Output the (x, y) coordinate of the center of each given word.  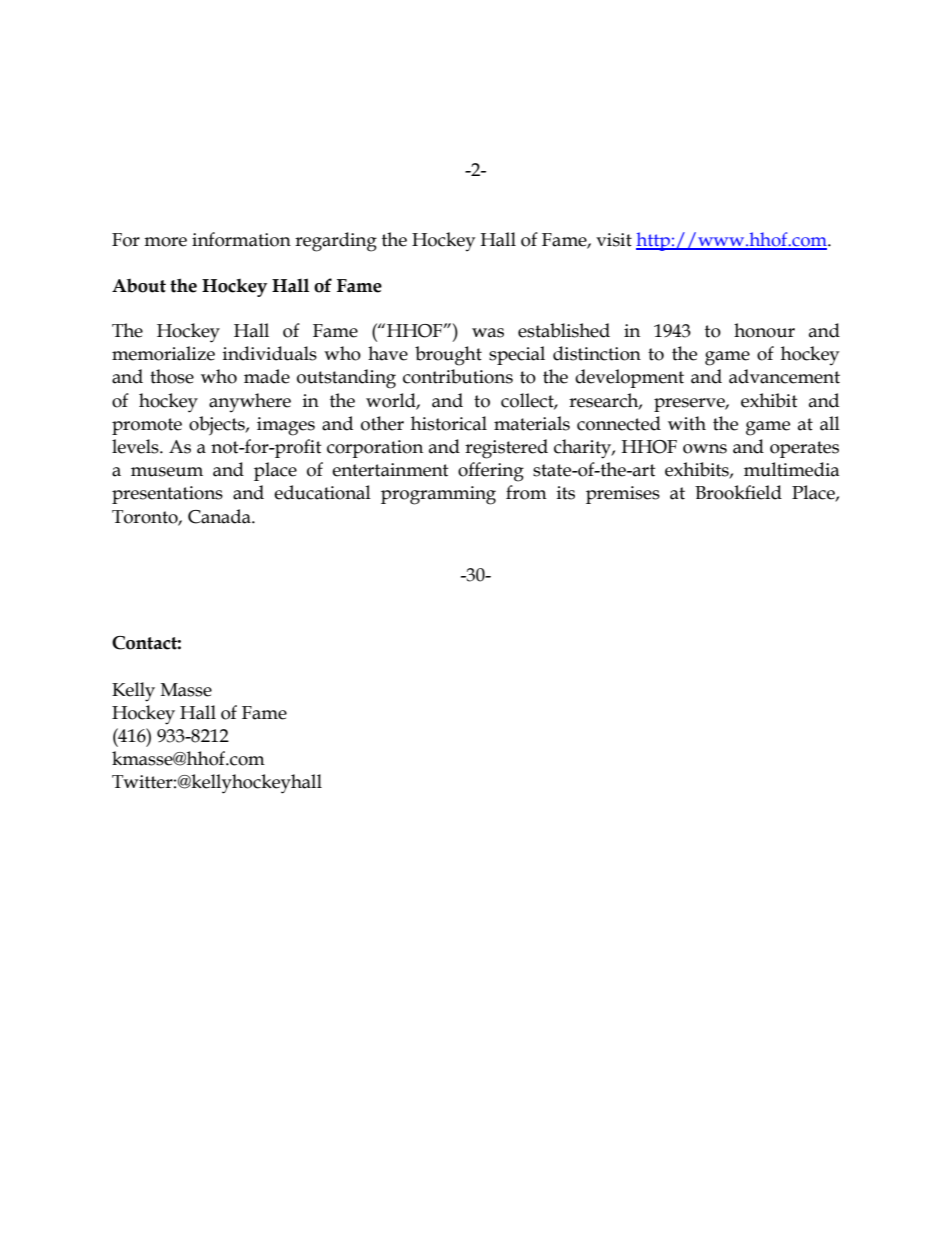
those (172, 376)
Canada (220, 516)
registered (506, 449)
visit (614, 240)
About (139, 285)
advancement (784, 376)
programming (438, 495)
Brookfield (738, 492)
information (241, 239)
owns (705, 449)
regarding (336, 242)
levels (136, 446)
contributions (458, 376)
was (488, 333)
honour (764, 330)
